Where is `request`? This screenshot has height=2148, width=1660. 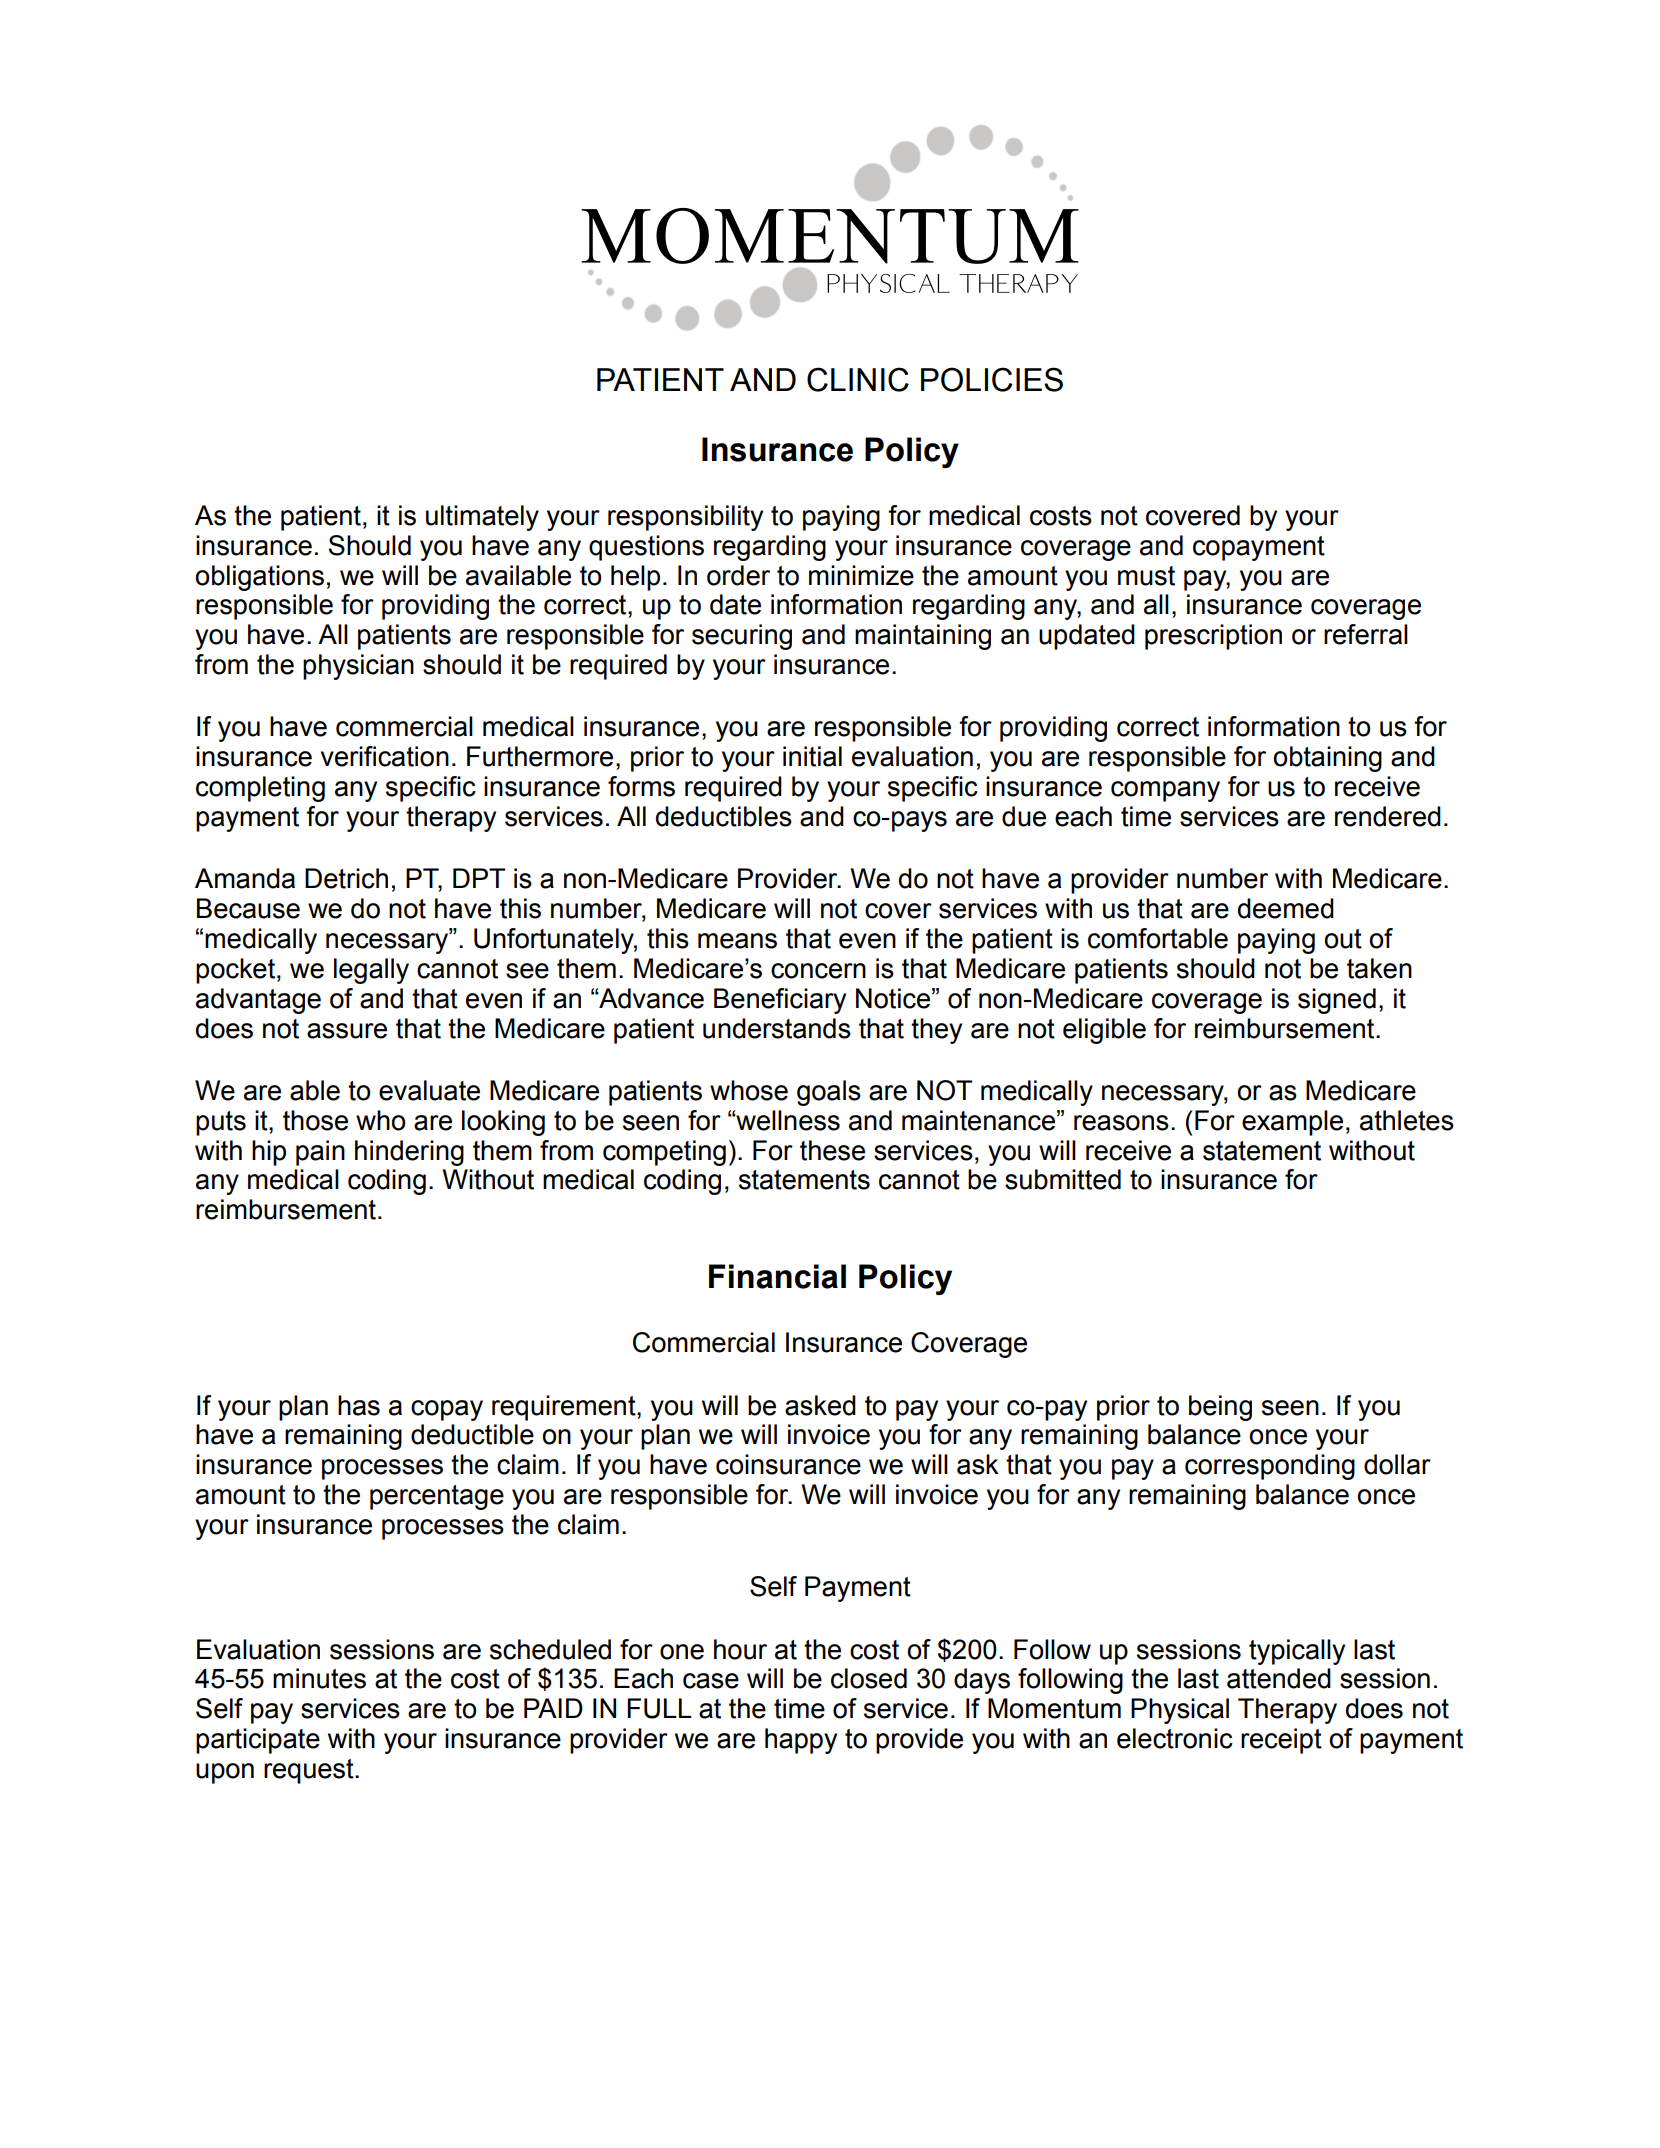 request is located at coordinates (310, 1771).
